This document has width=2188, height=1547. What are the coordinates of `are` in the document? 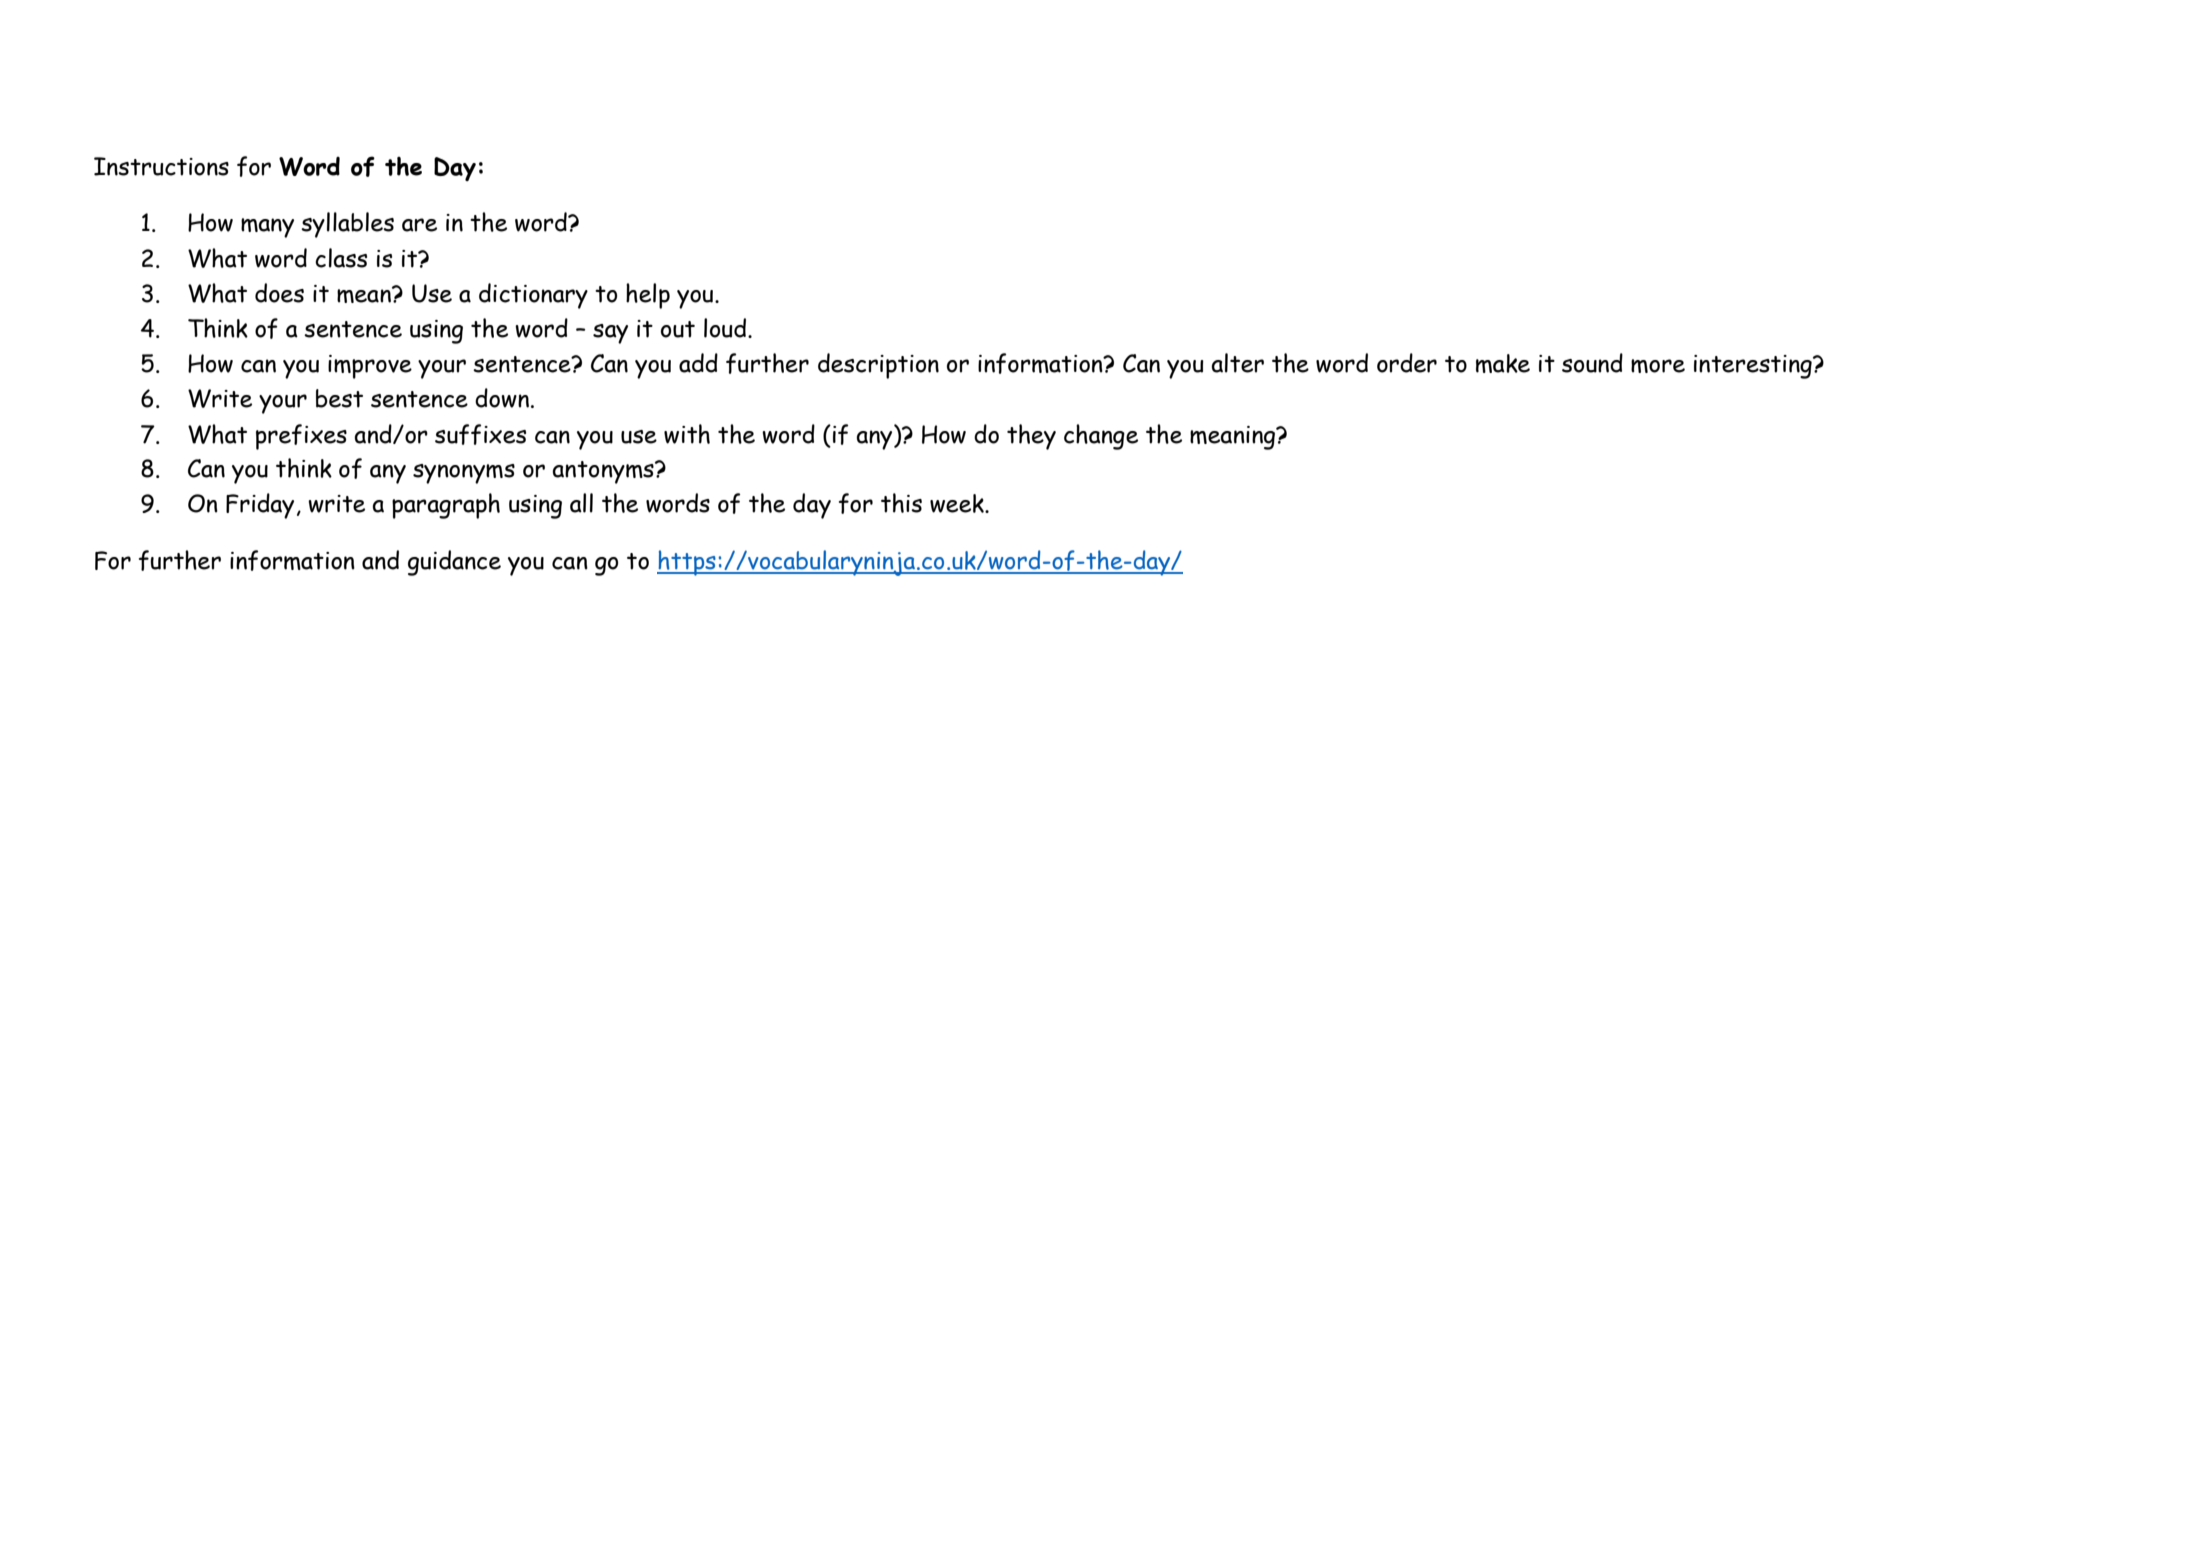 It's located at (419, 225).
